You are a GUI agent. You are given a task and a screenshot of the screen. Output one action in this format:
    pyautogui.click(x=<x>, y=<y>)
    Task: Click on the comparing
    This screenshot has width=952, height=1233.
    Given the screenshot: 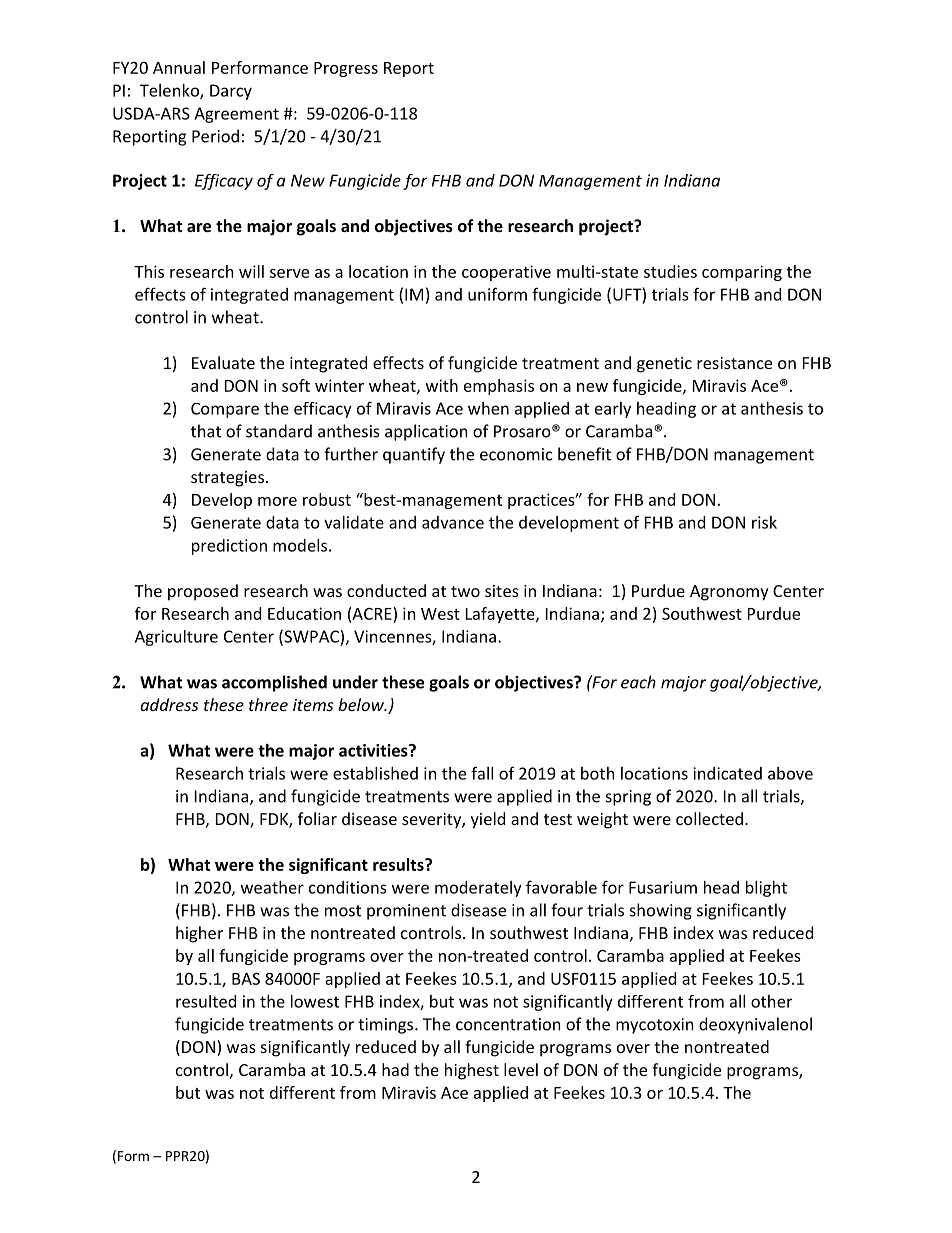 What is the action you would take?
    pyautogui.click(x=742, y=273)
